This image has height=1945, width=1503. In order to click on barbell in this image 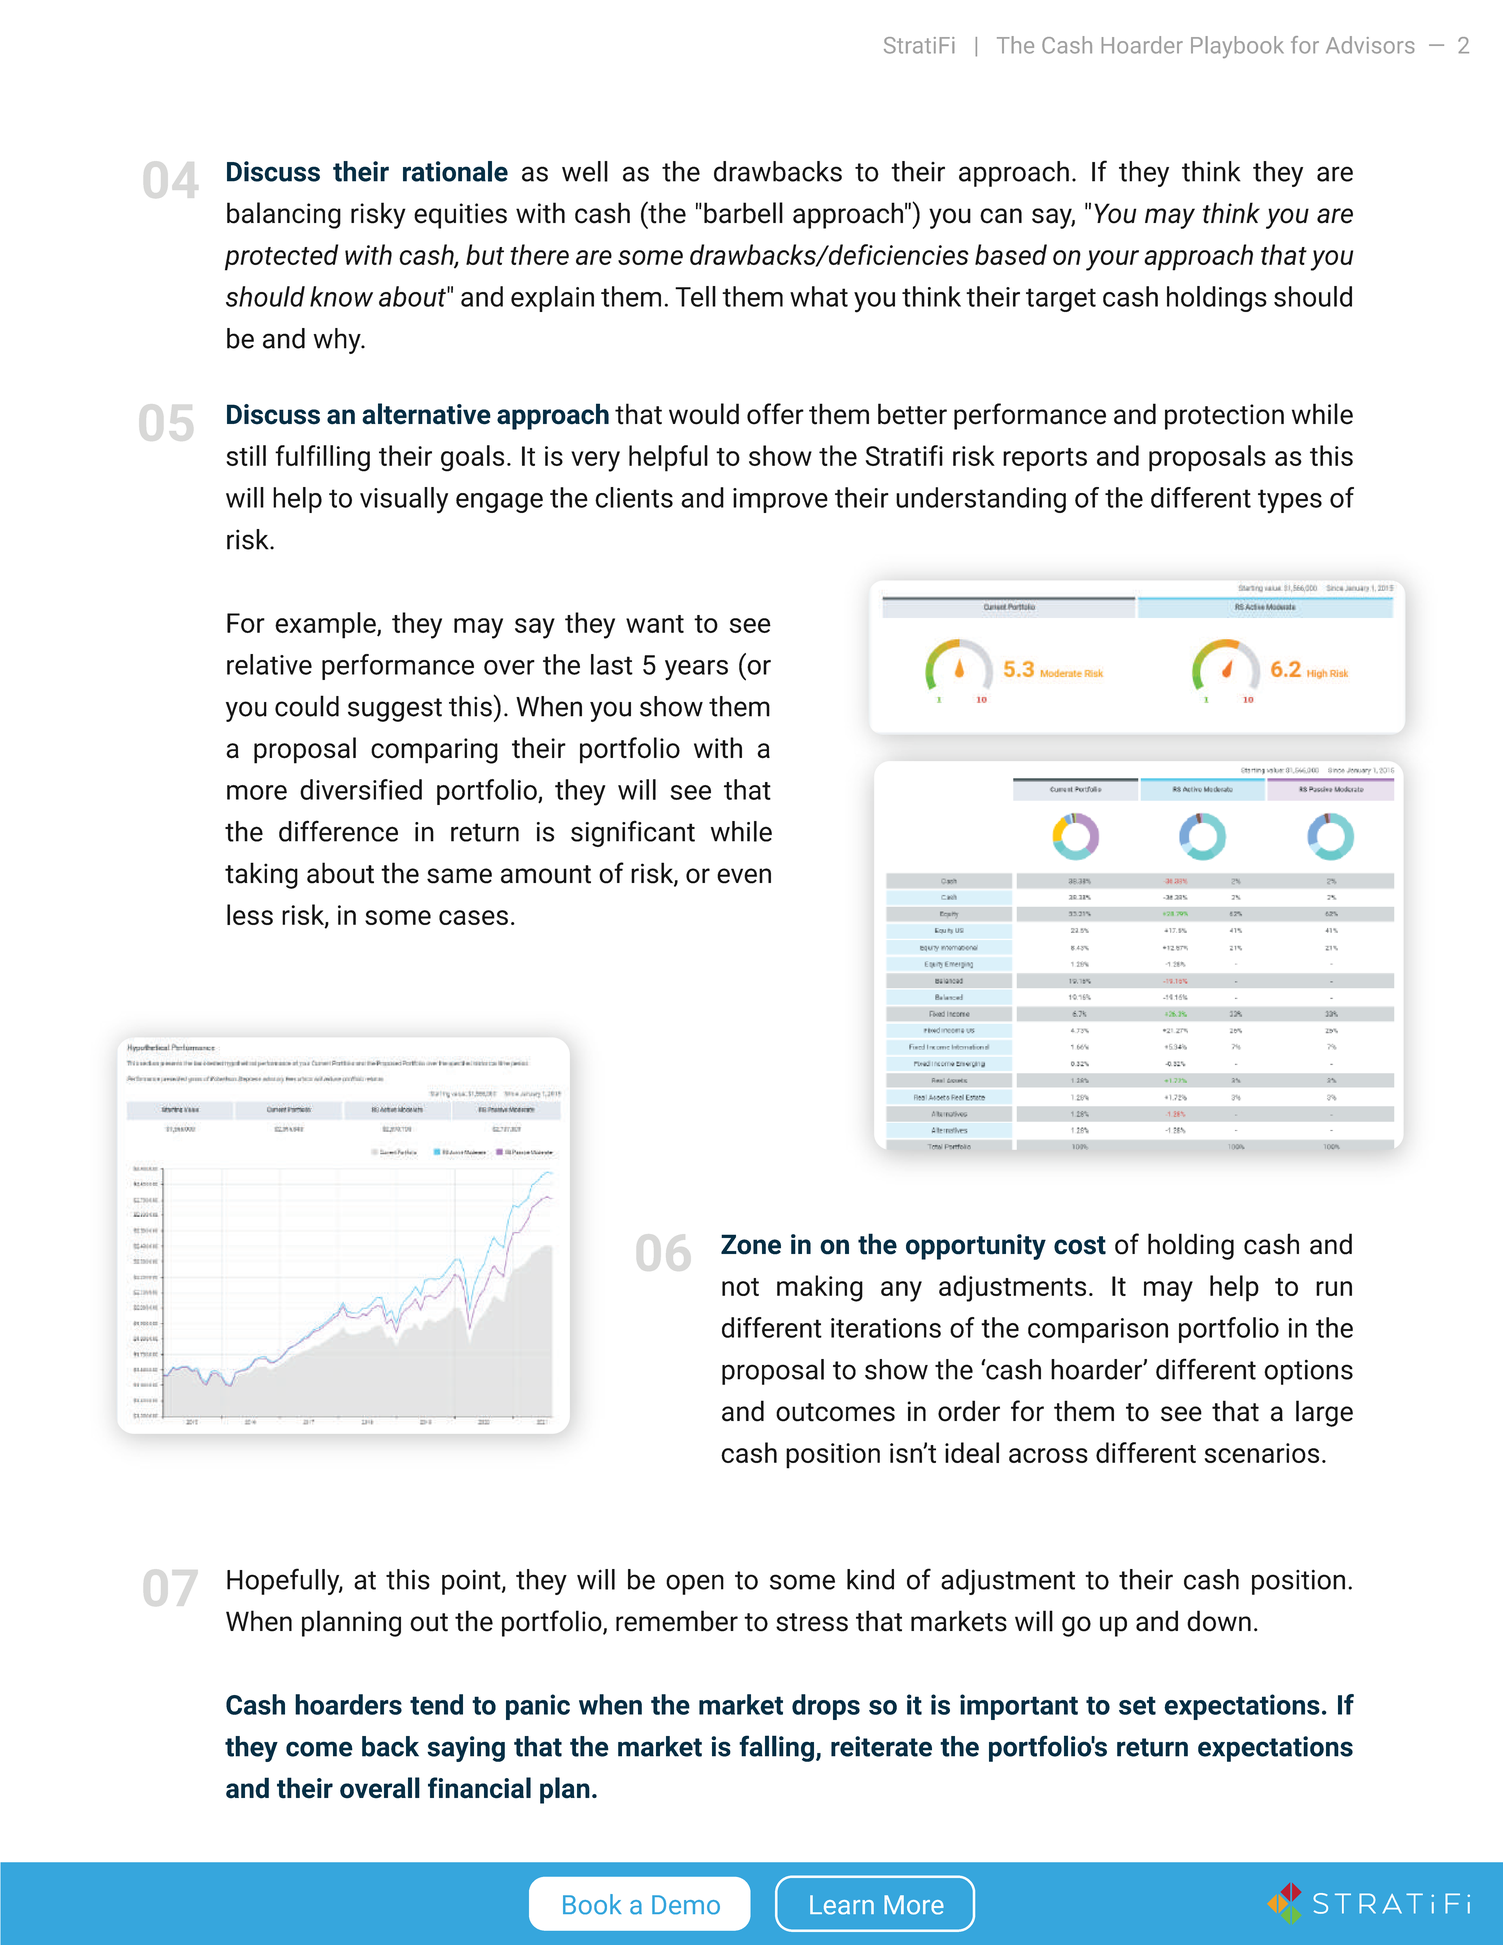, I will do `click(743, 213)`.
